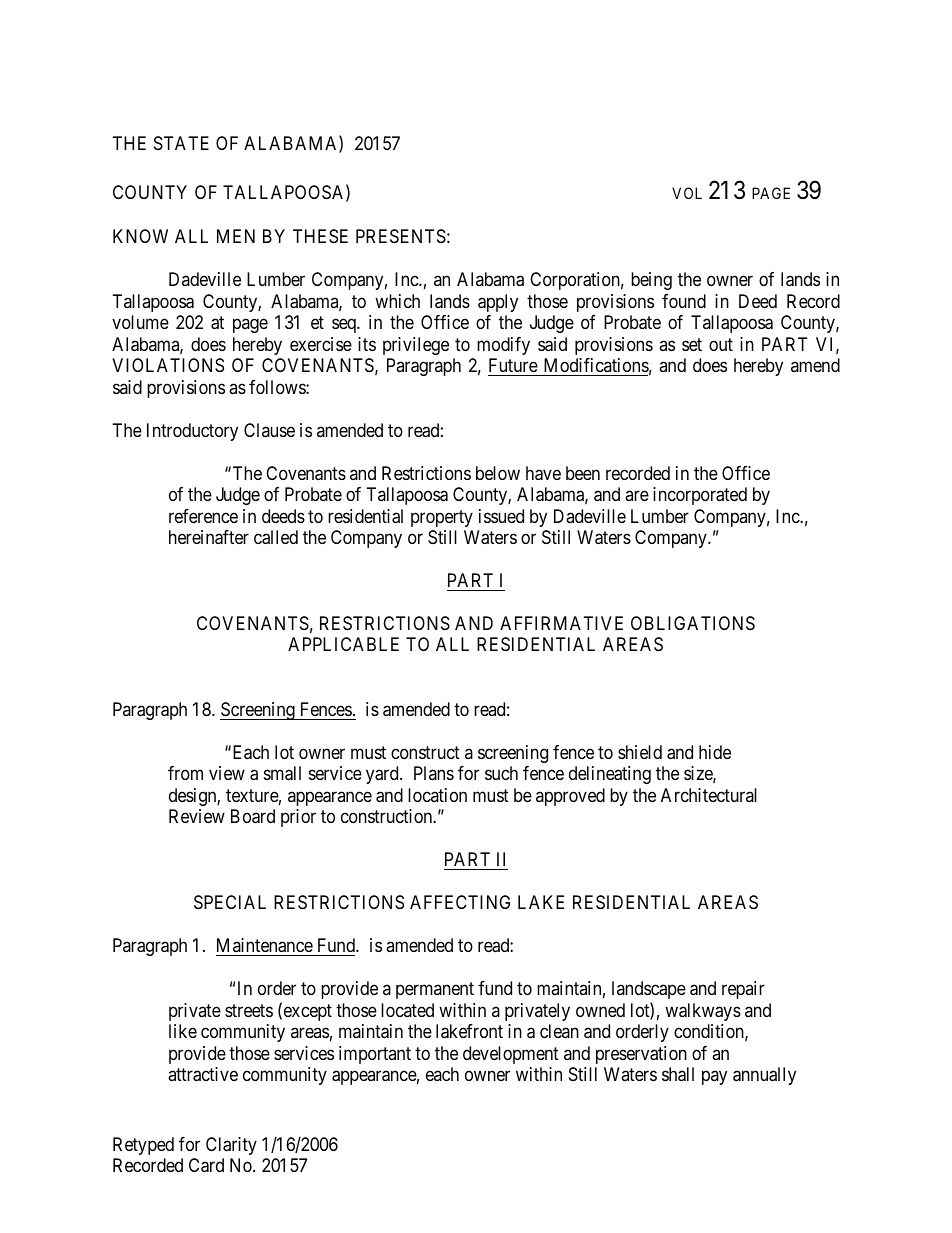 The height and width of the screenshot is (1233, 952). What do you see at coordinates (651, 281) in the screenshot?
I see `being` at bounding box center [651, 281].
